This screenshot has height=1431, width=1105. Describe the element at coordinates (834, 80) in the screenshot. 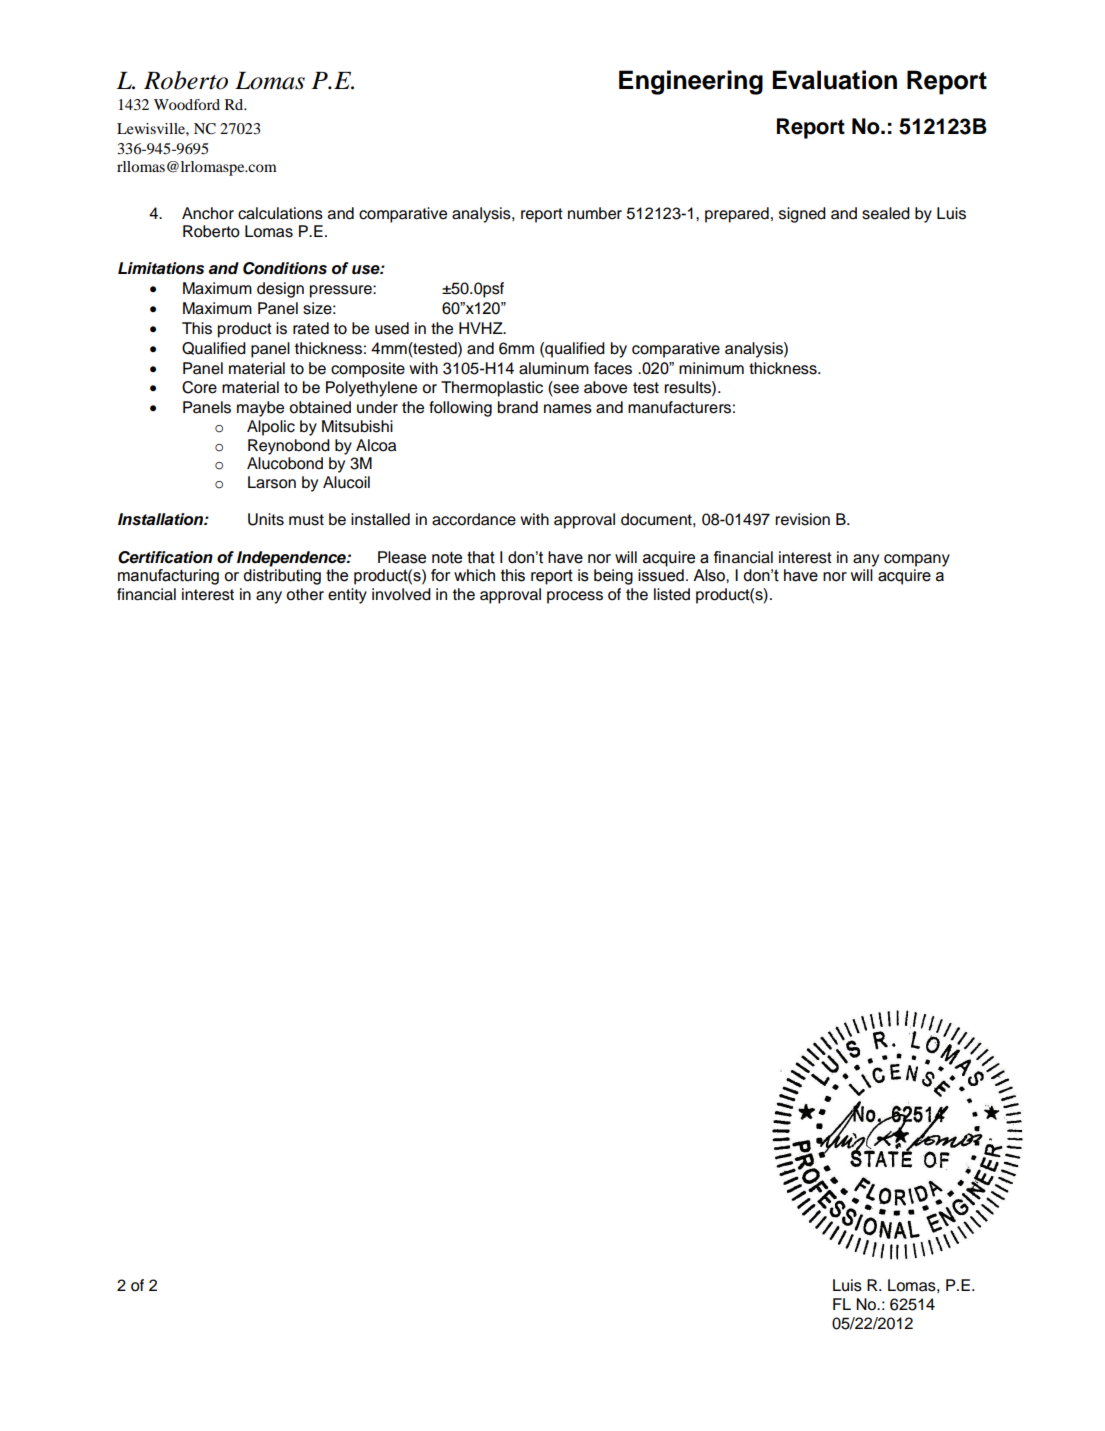

I see `Evaluation` at that location.
